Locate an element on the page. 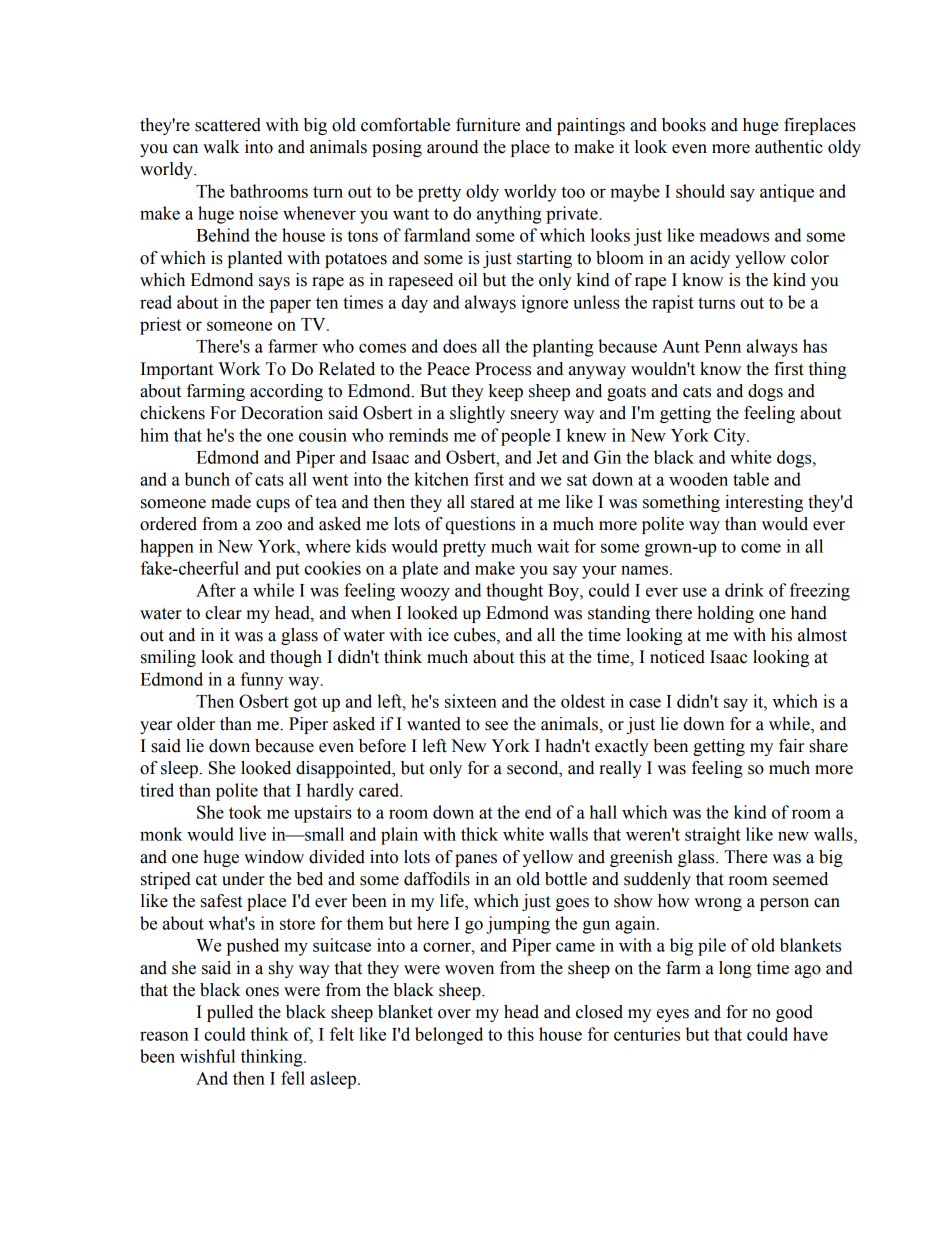  antique is located at coordinates (787, 193).
